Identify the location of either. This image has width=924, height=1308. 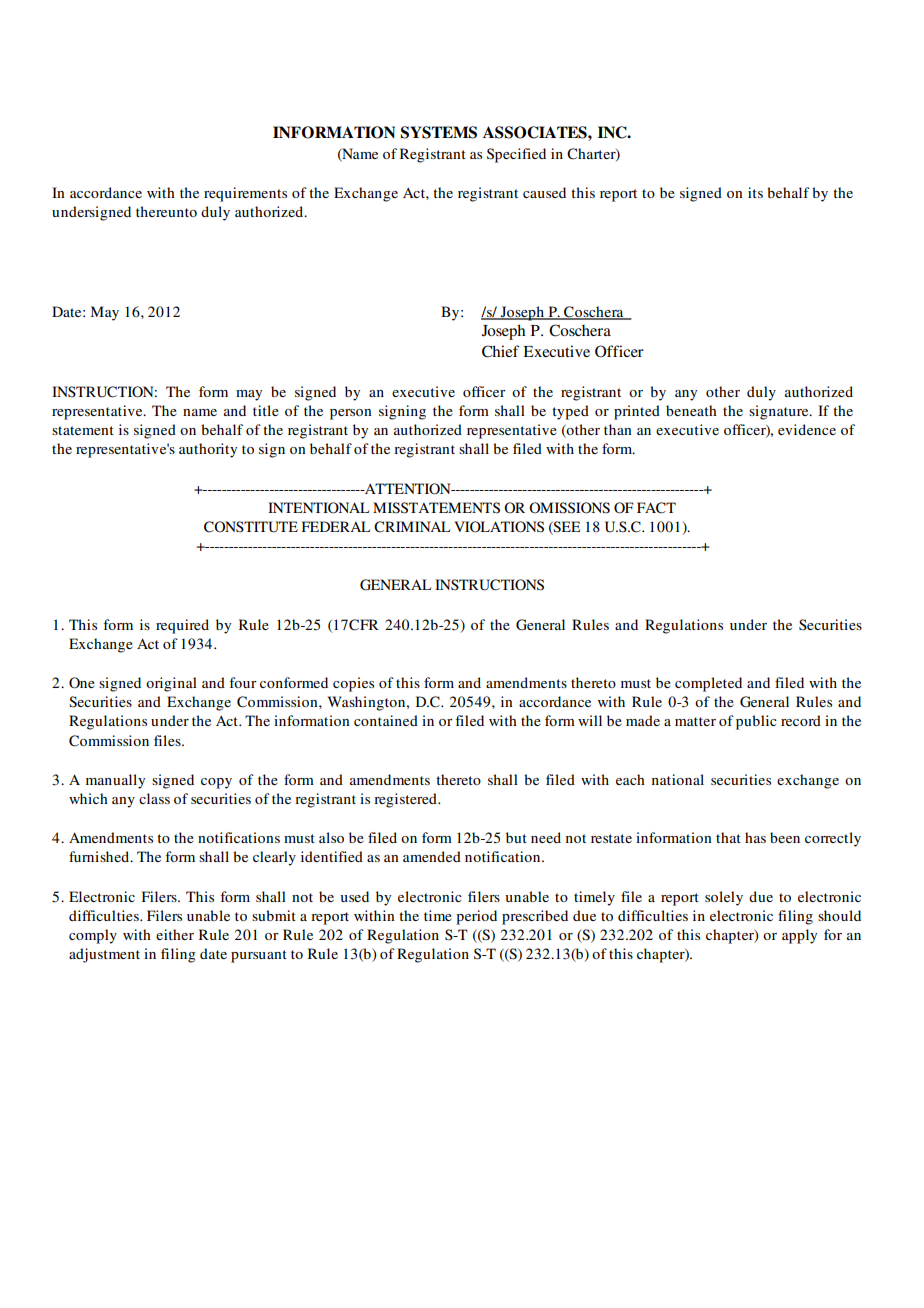
(175, 934).
